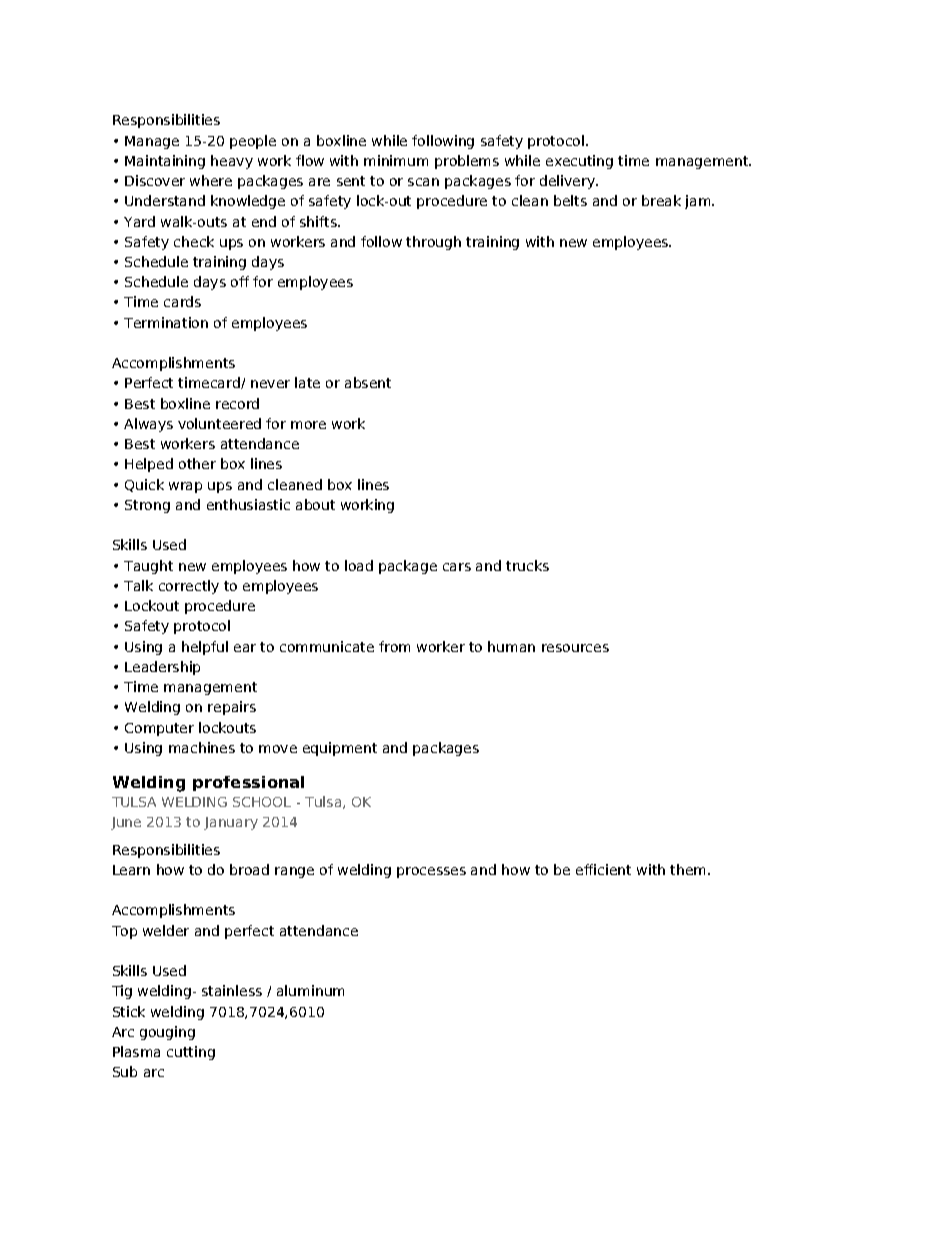  What do you see at coordinates (396, 160) in the screenshot?
I see `minimum` at bounding box center [396, 160].
